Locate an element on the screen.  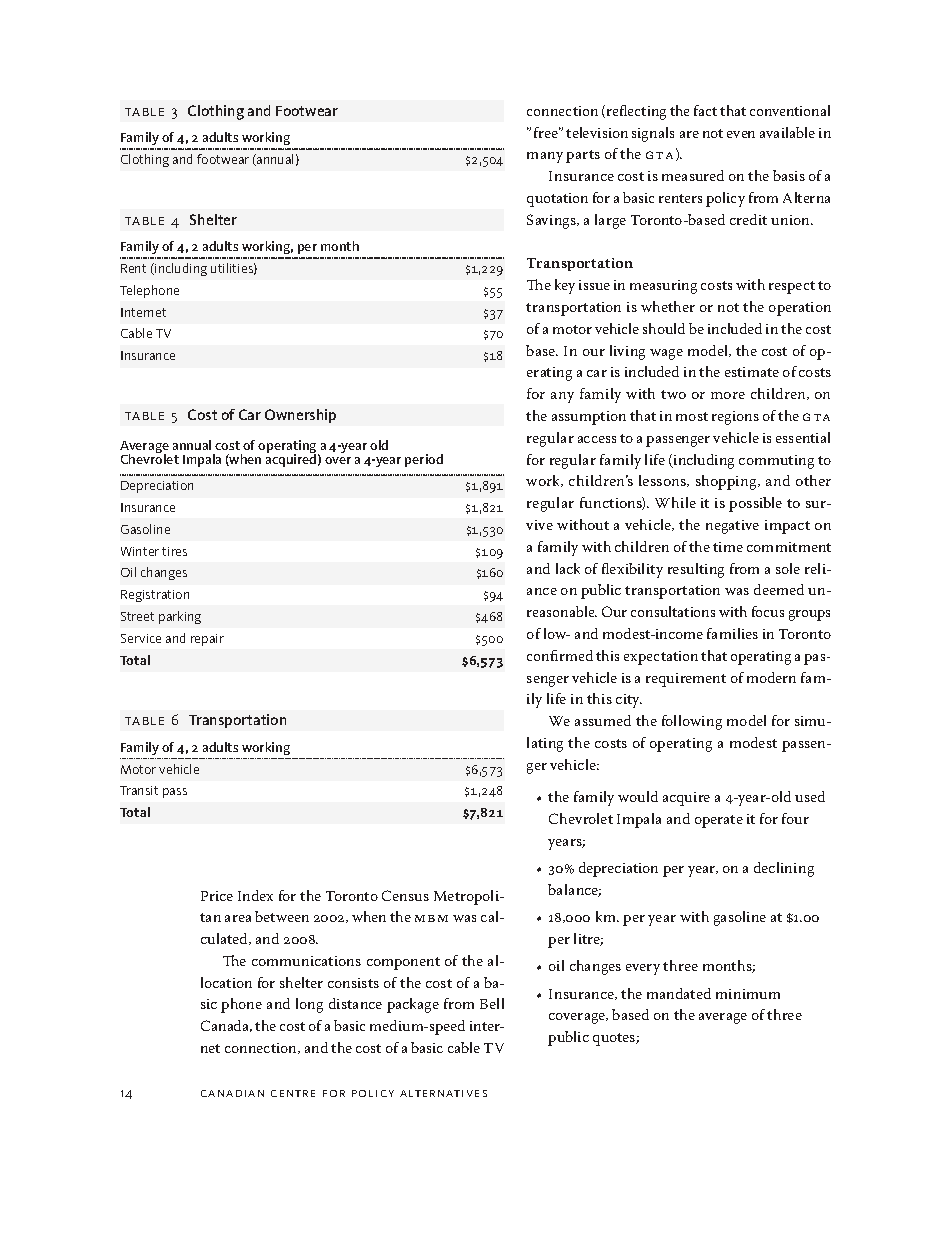
focus is located at coordinates (768, 611).
